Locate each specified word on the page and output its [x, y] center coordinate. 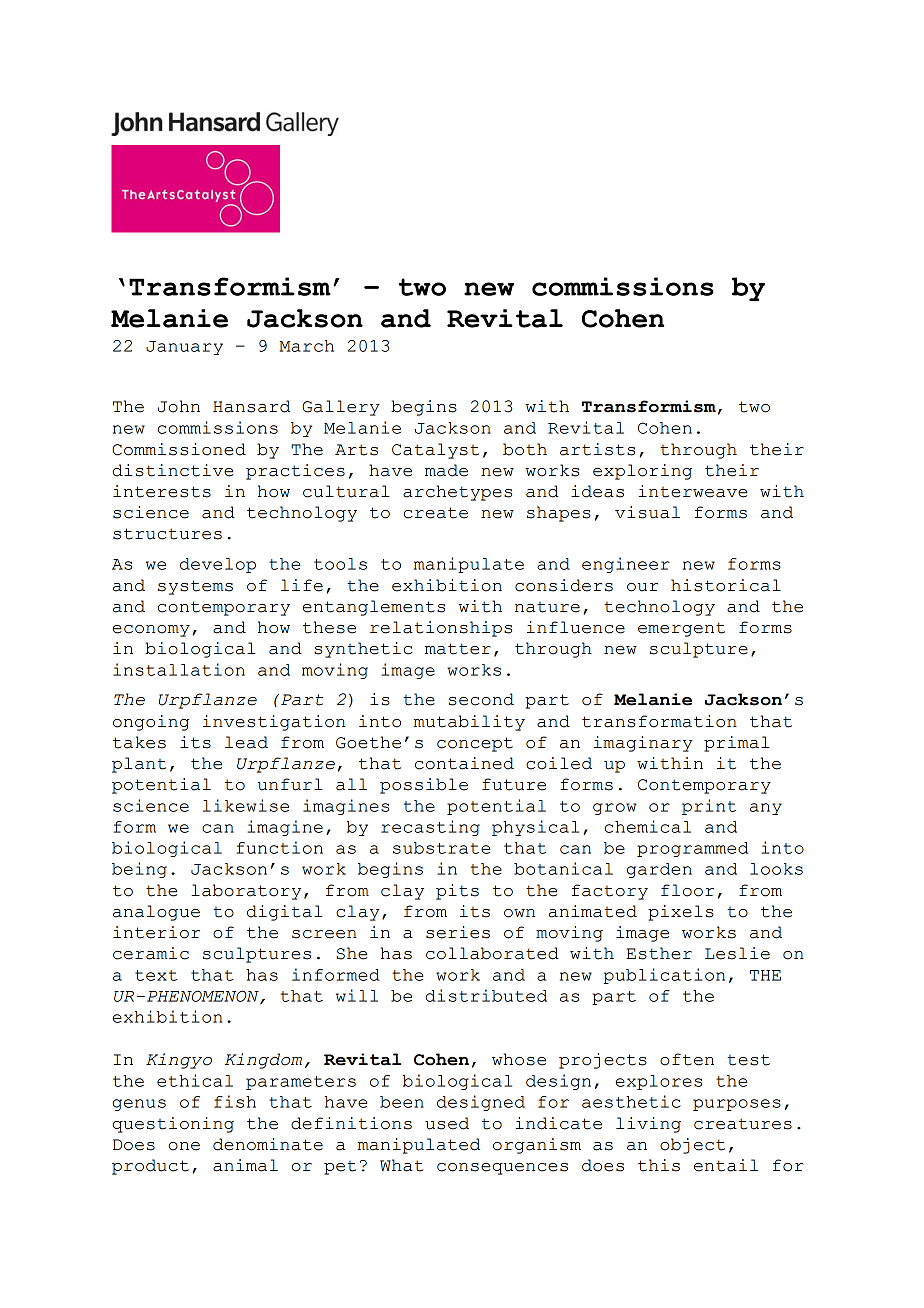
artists [597, 449]
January [184, 348]
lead [246, 742]
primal [737, 744]
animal [245, 1165]
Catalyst [435, 451]
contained [464, 763]
